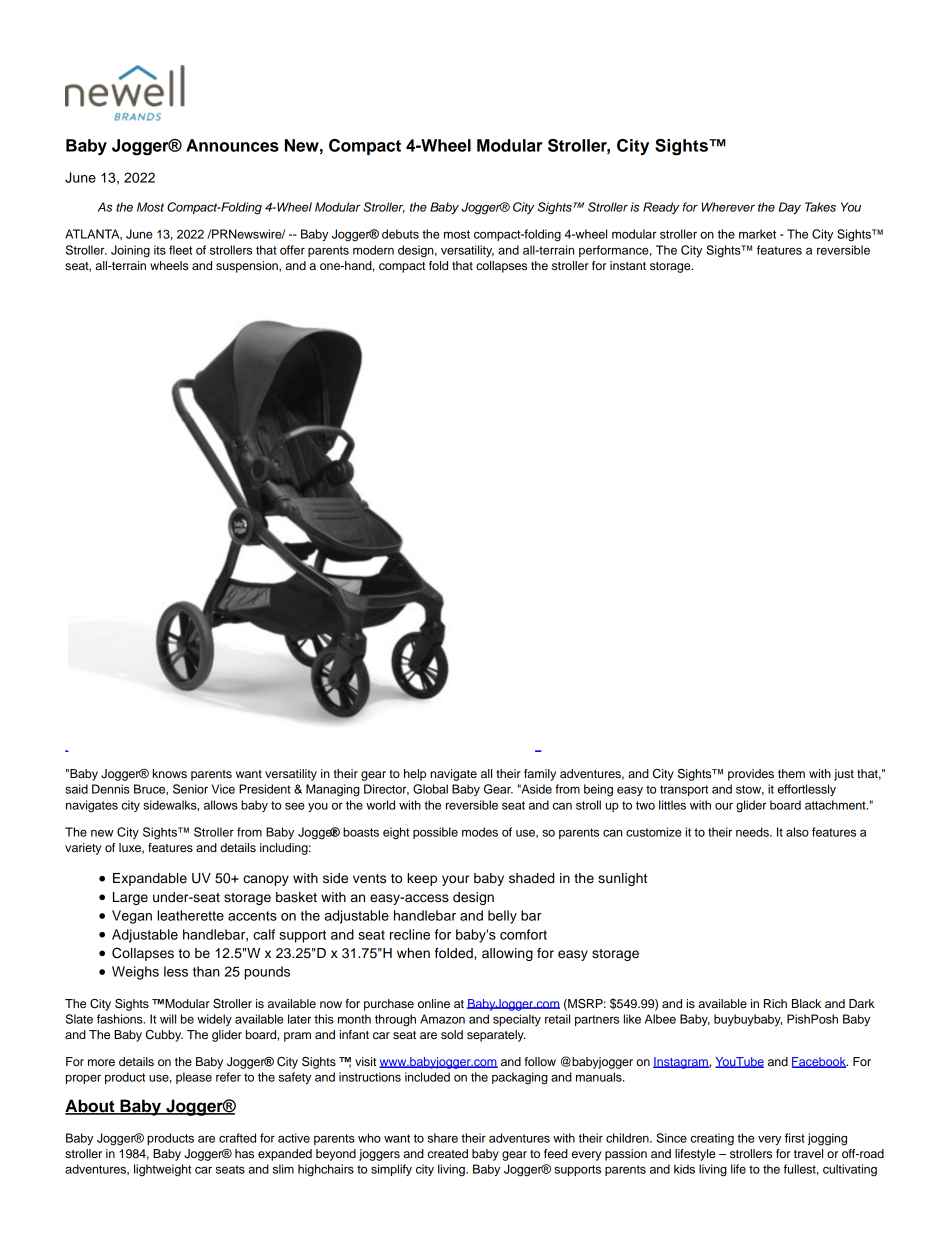 The width and height of the screenshot is (952, 1233). Describe the element at coordinates (150, 879) in the screenshot. I see `Expandable` at that location.
